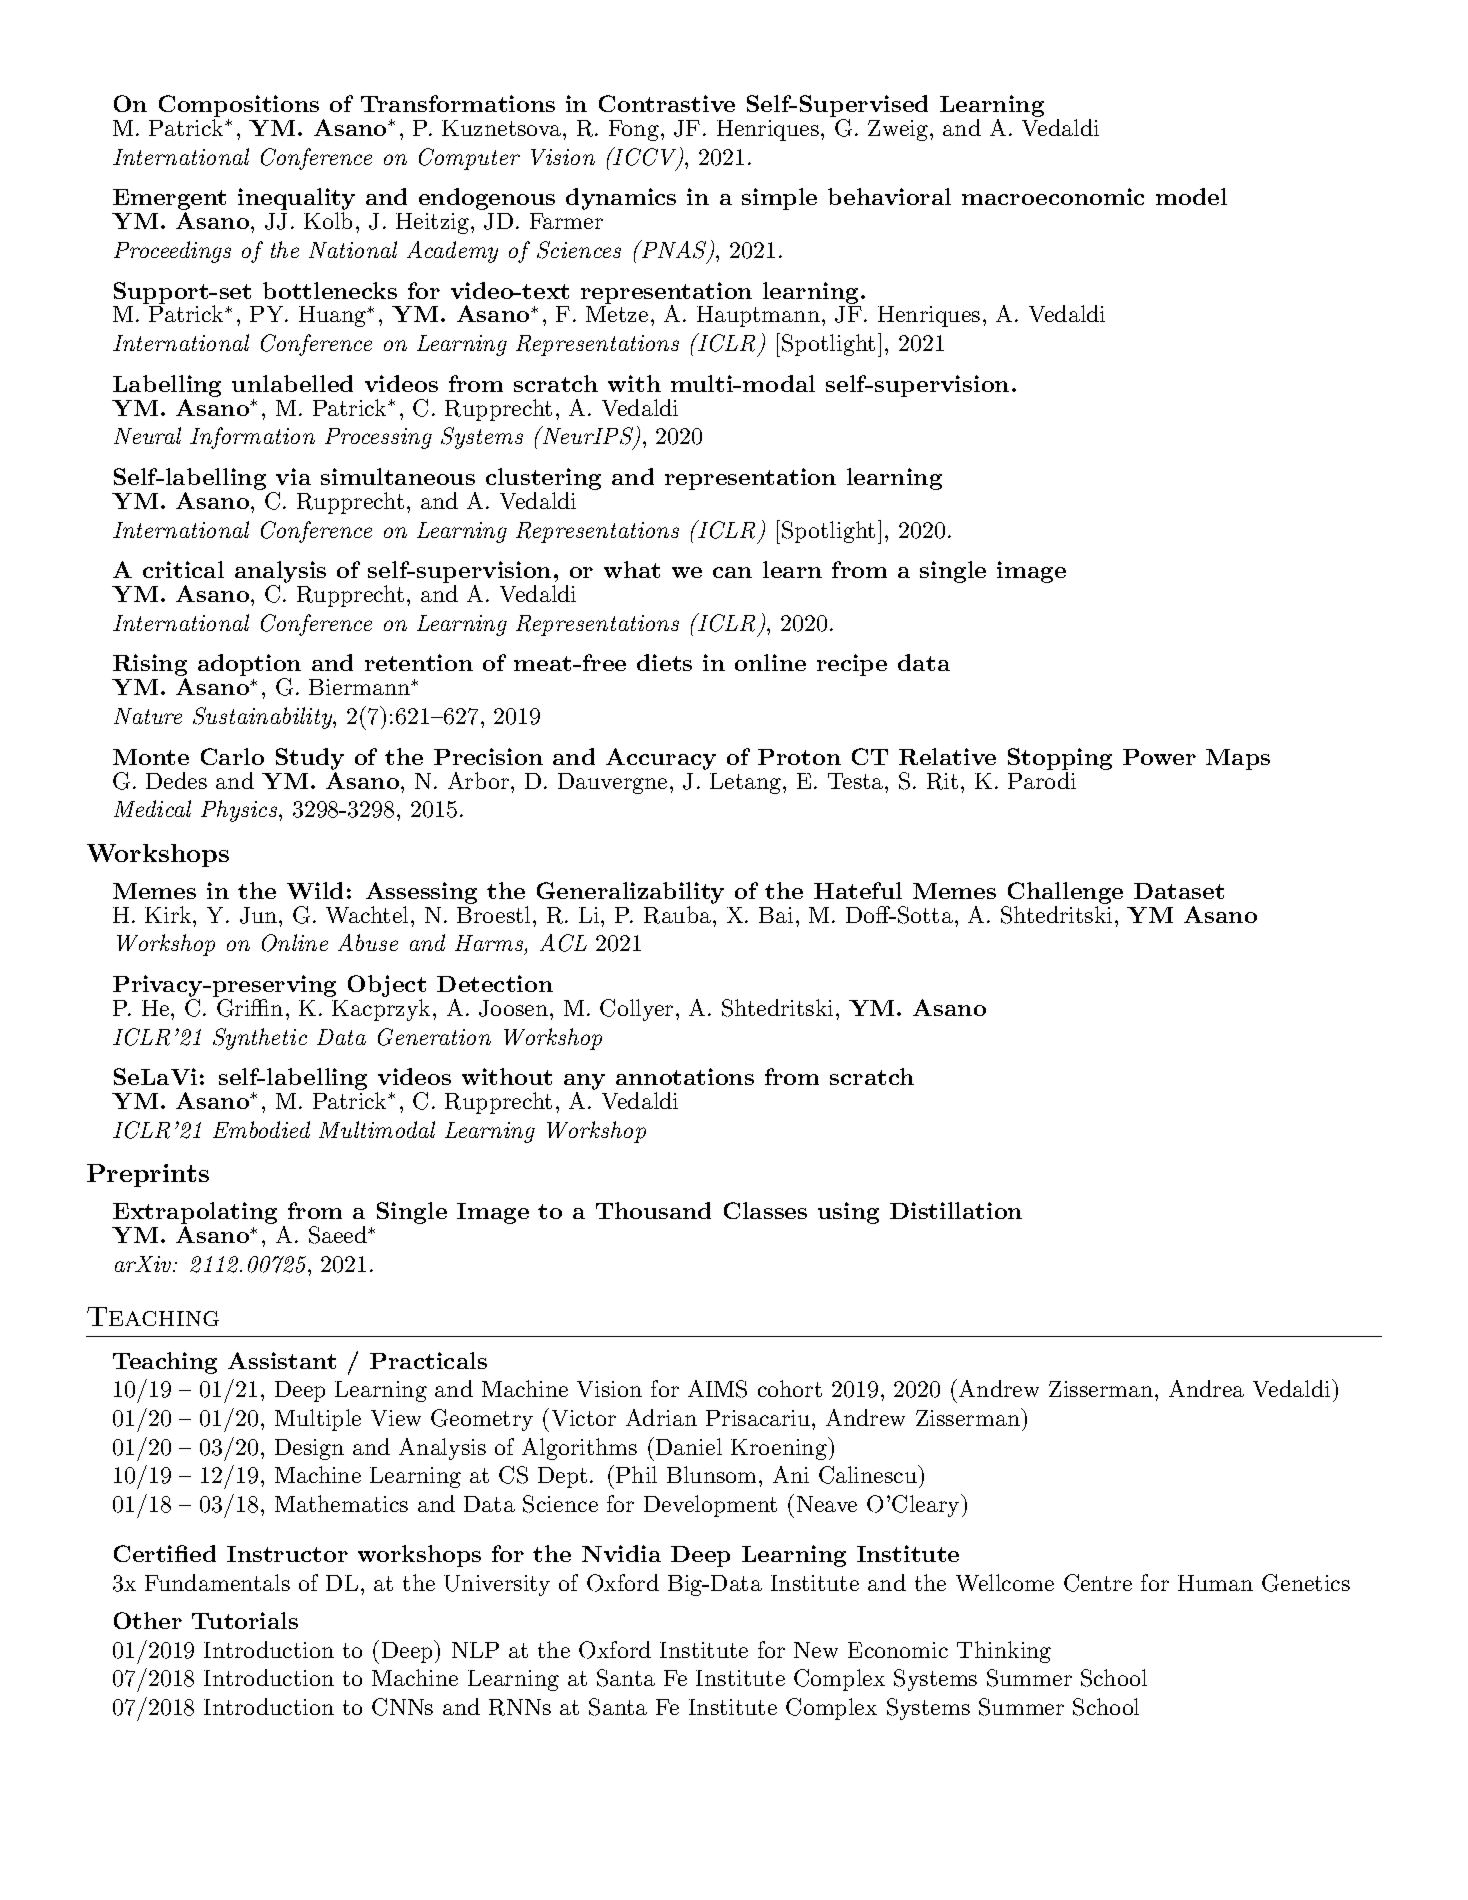  I want to click on Tutorials, so click(245, 1620).
